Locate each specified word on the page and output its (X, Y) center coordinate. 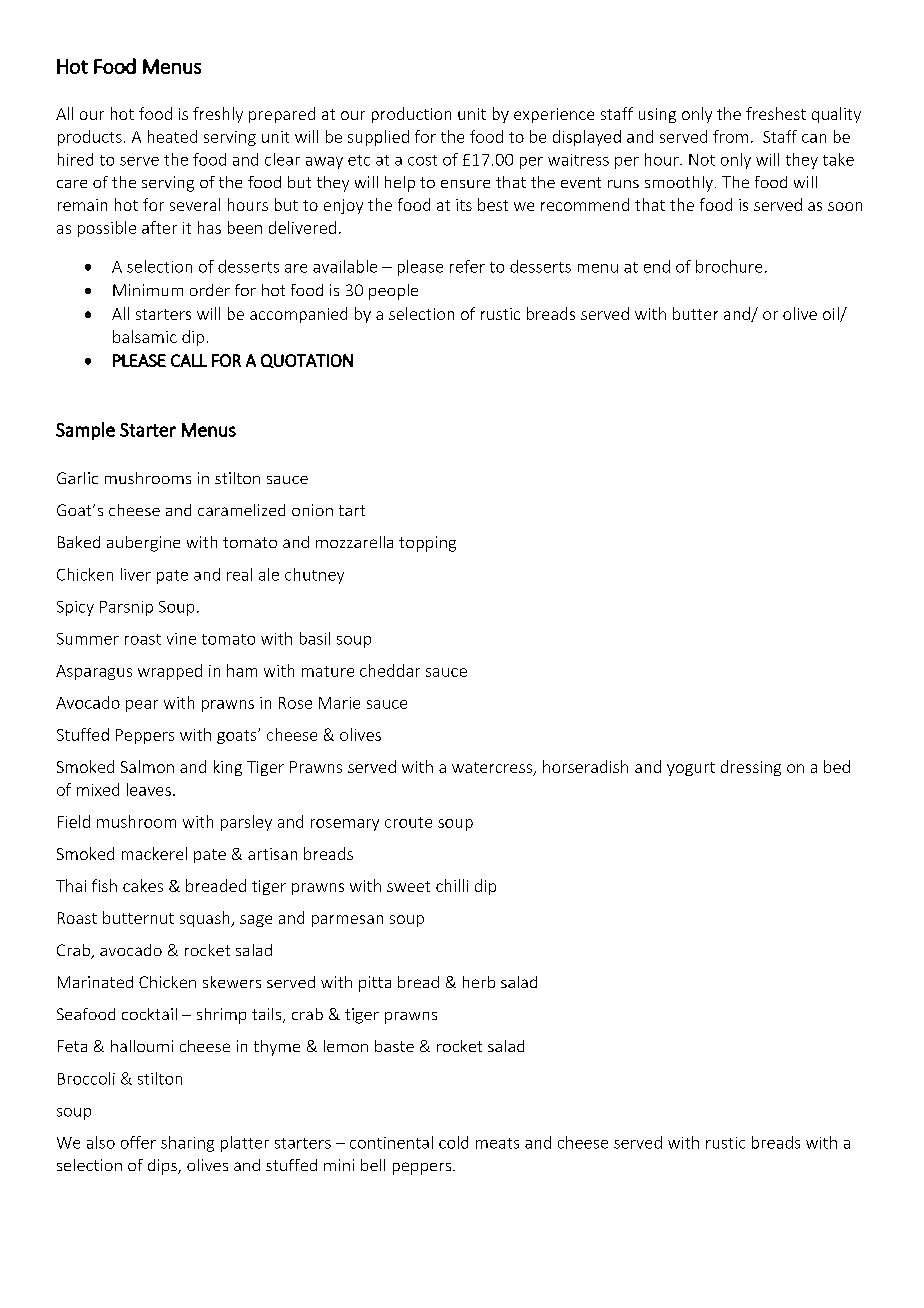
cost (422, 160)
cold (453, 1142)
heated (172, 136)
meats (497, 1143)
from (730, 136)
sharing (187, 1144)
